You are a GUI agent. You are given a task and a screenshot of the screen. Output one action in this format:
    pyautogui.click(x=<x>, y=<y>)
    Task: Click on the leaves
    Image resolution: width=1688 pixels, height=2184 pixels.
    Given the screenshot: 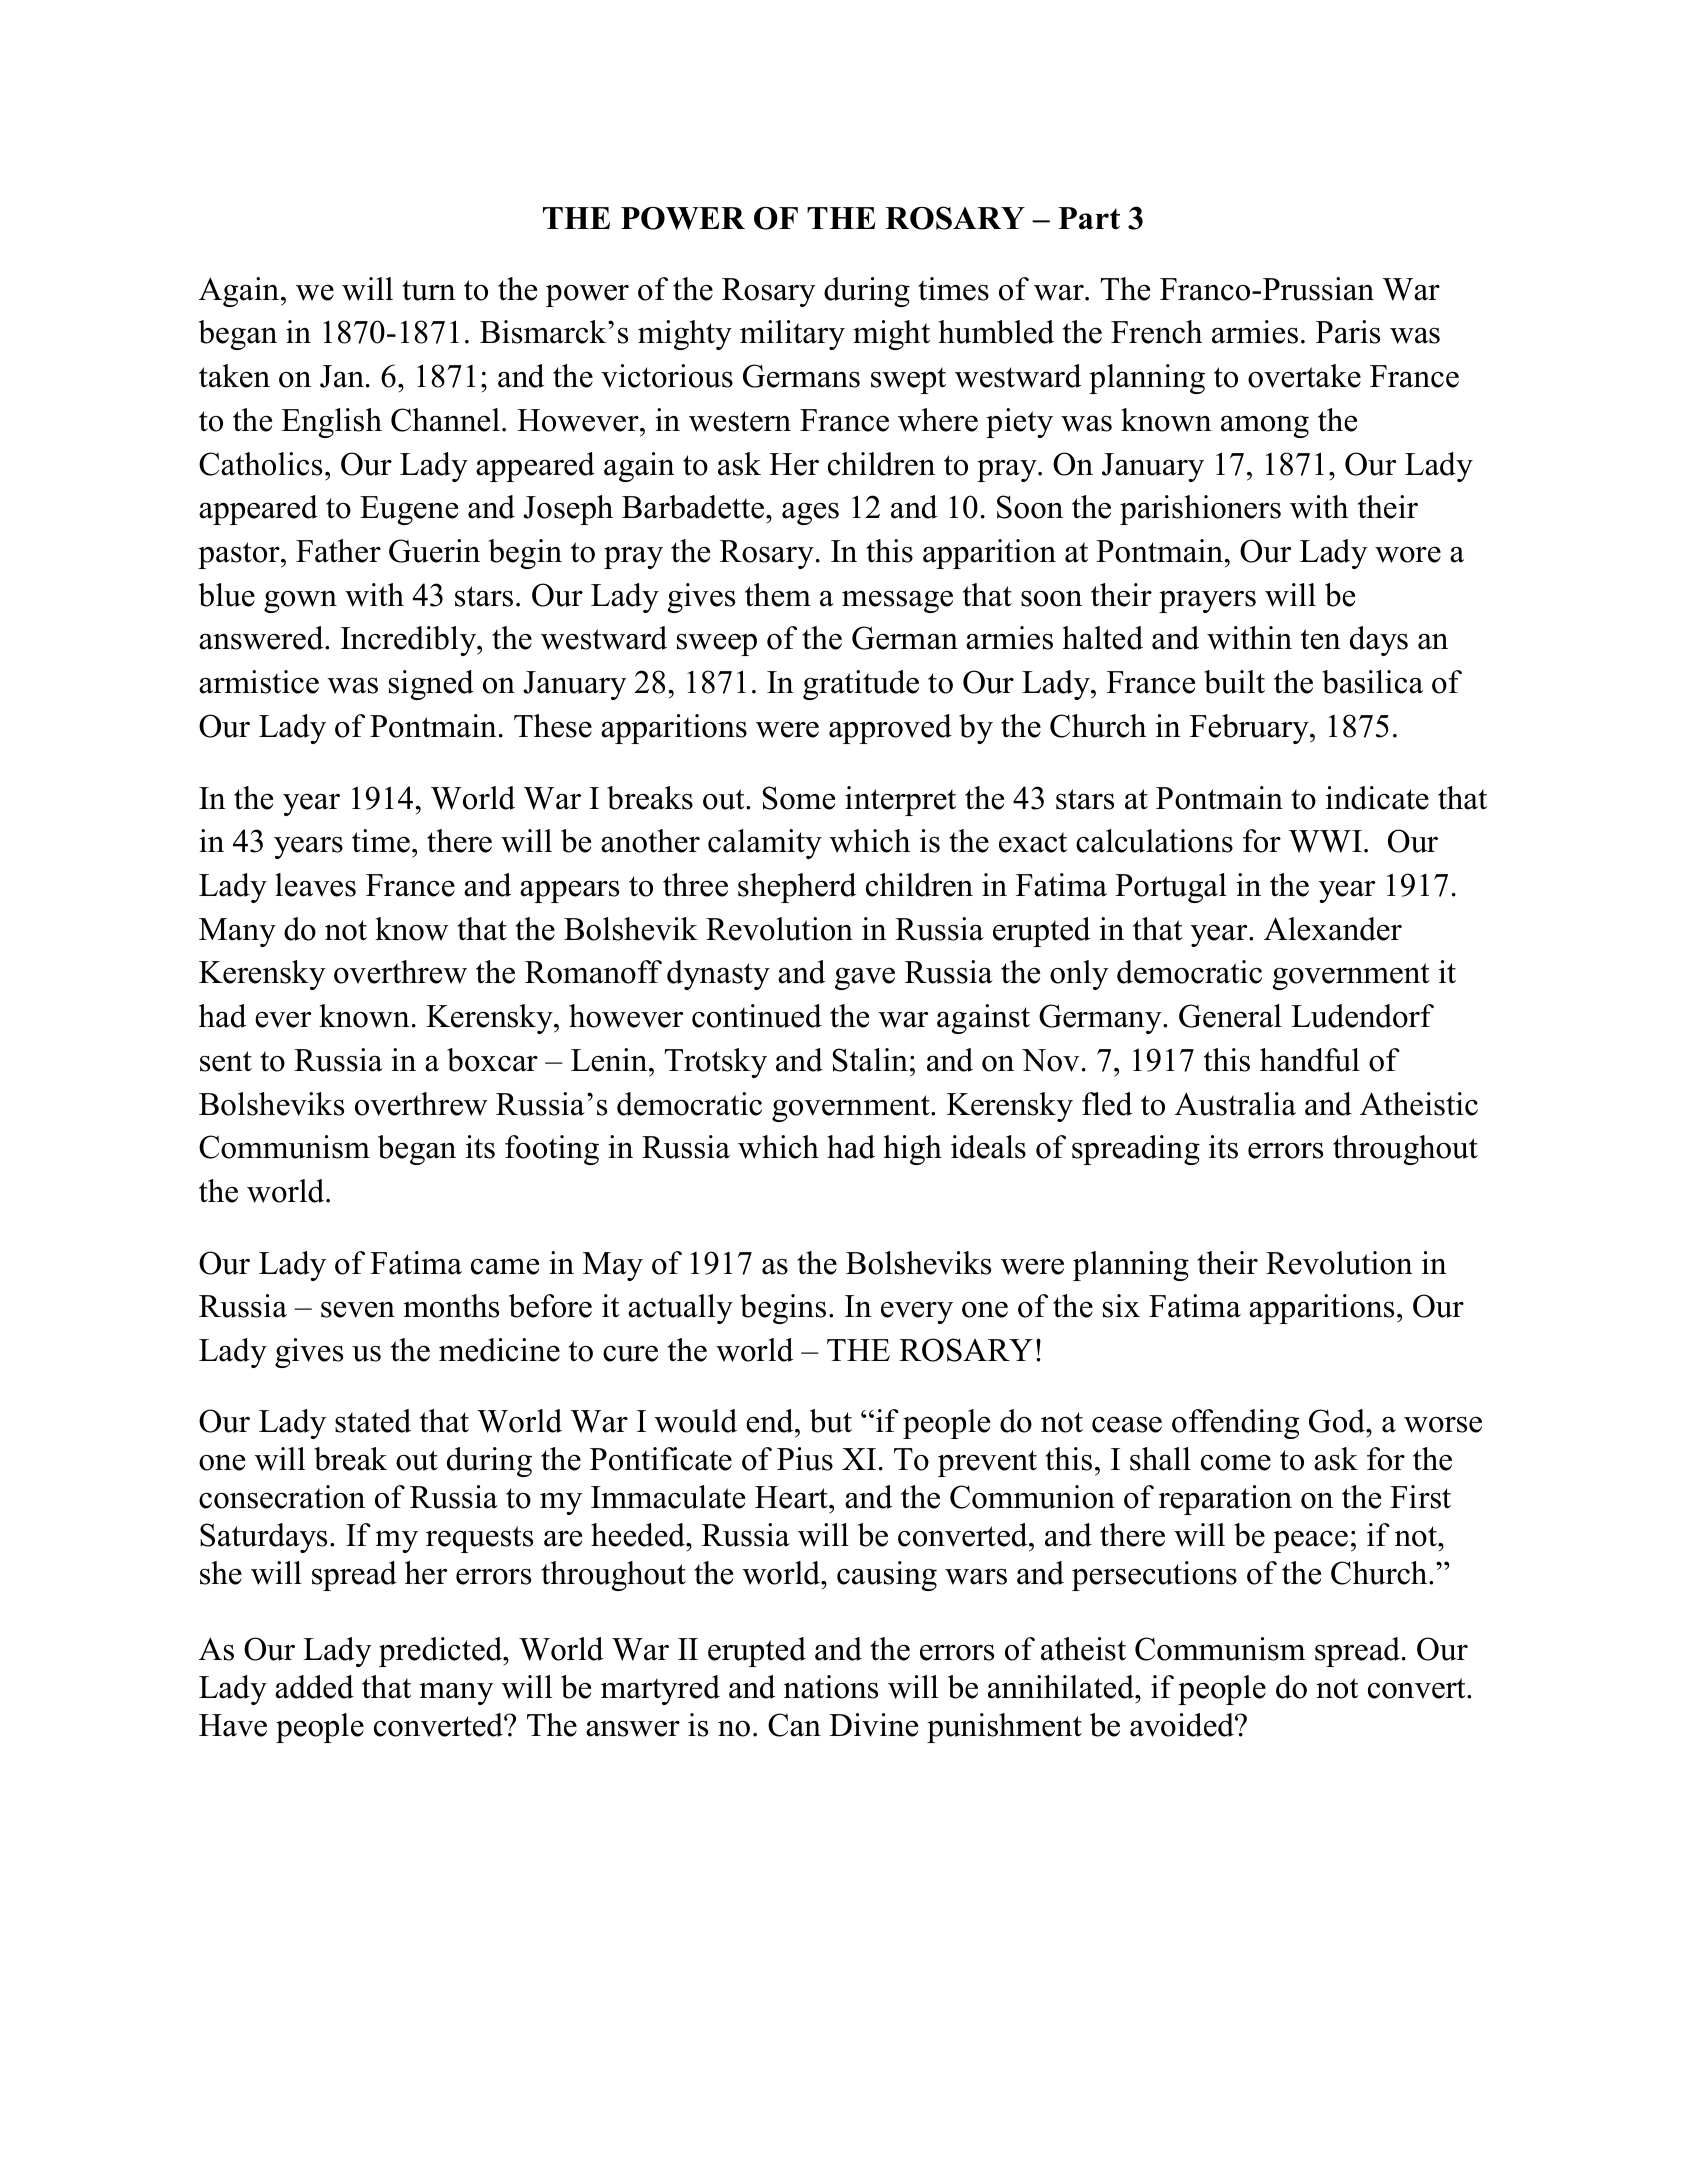 What is the action you would take?
    pyautogui.click(x=315, y=885)
